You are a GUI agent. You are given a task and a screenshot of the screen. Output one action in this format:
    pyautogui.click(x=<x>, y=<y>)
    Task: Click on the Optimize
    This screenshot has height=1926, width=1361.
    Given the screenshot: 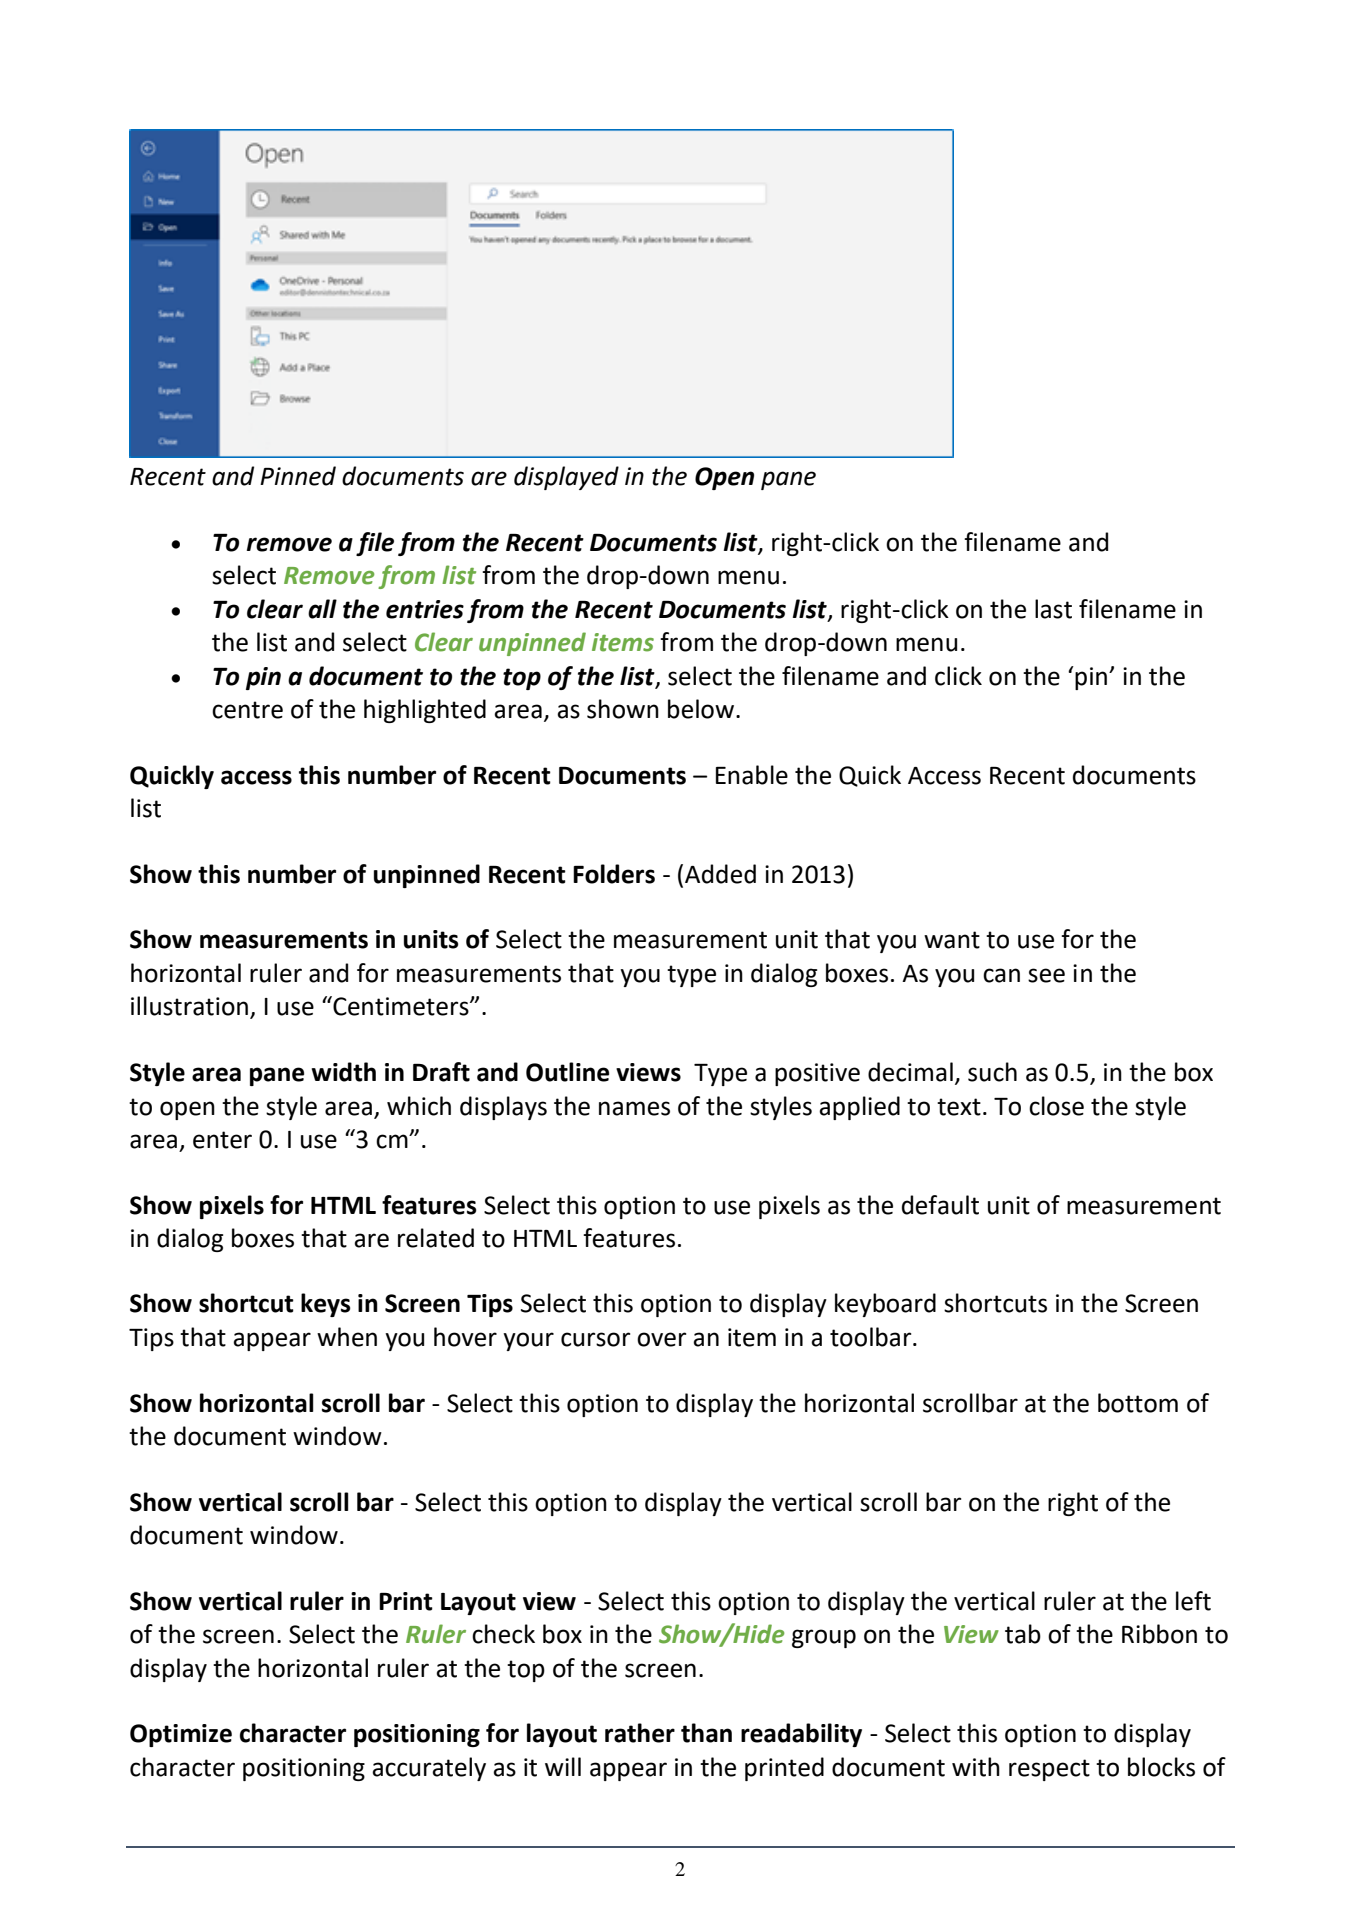 What is the action you would take?
    pyautogui.click(x=181, y=1735)
